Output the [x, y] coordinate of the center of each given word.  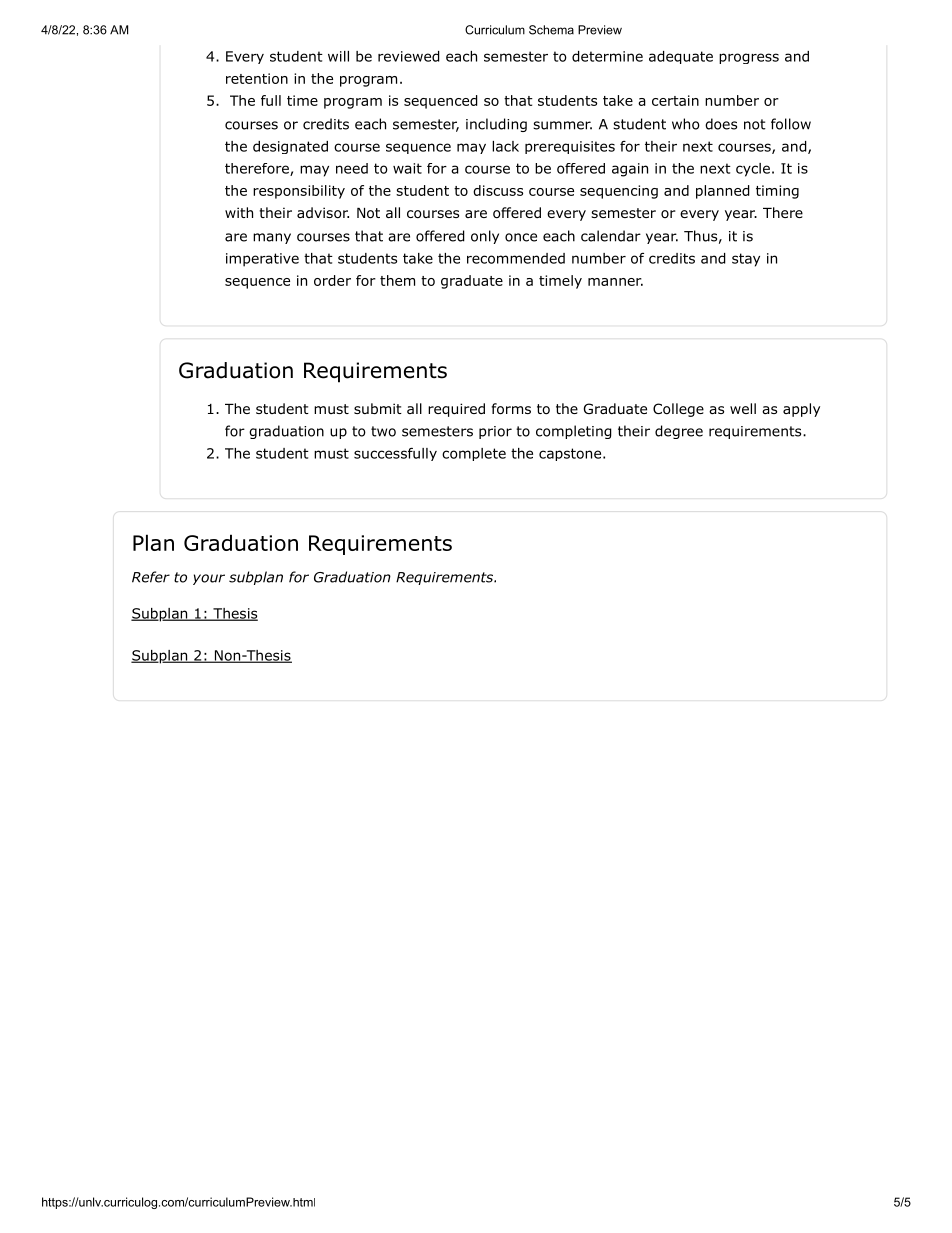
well [743, 408]
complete [474, 454]
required [456, 410]
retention [257, 78]
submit [378, 408]
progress [749, 58]
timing [777, 192]
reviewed [409, 56]
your [209, 579]
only [485, 237]
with [239, 212]
